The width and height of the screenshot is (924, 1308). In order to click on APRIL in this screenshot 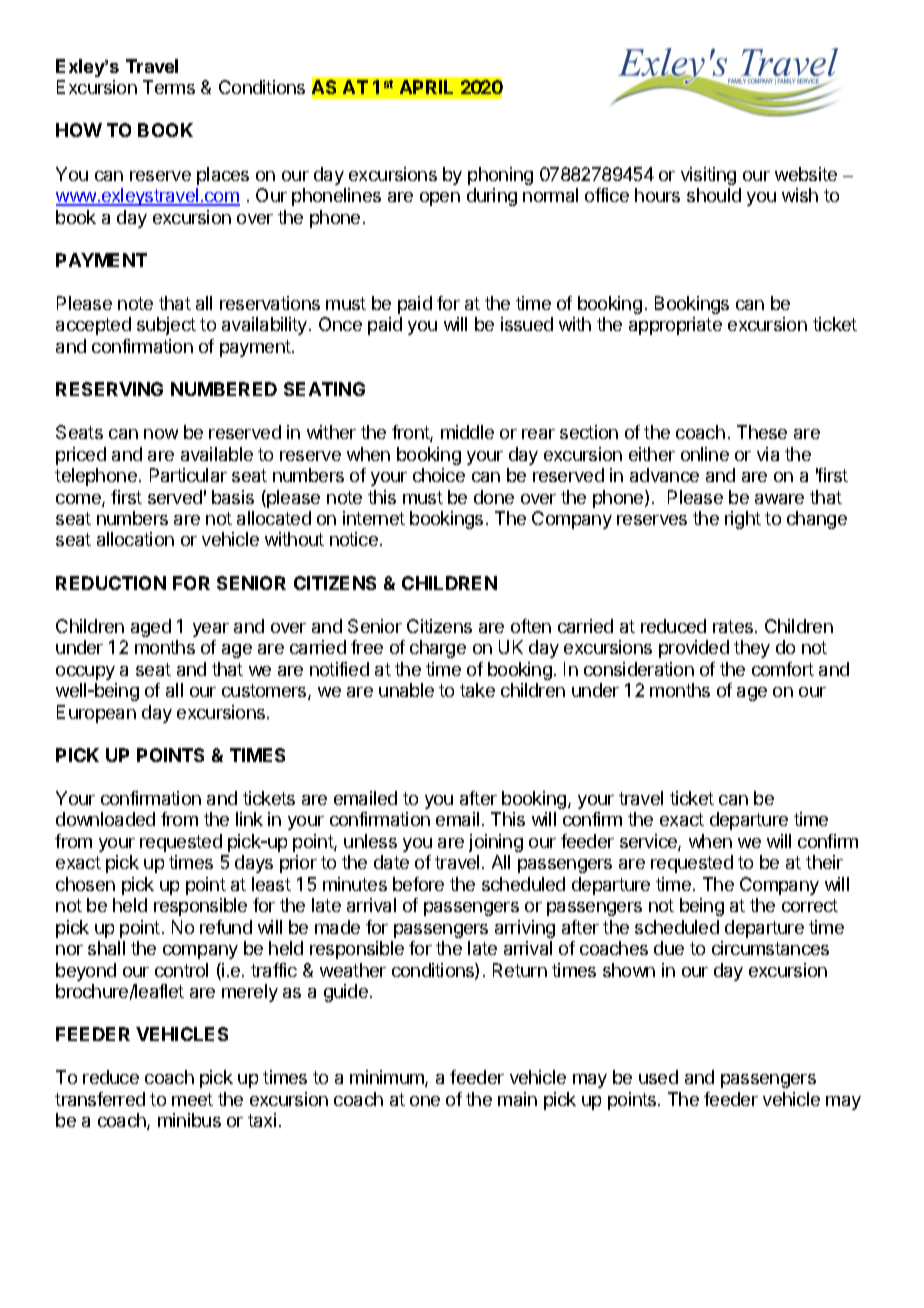, I will do `click(426, 87)`.
